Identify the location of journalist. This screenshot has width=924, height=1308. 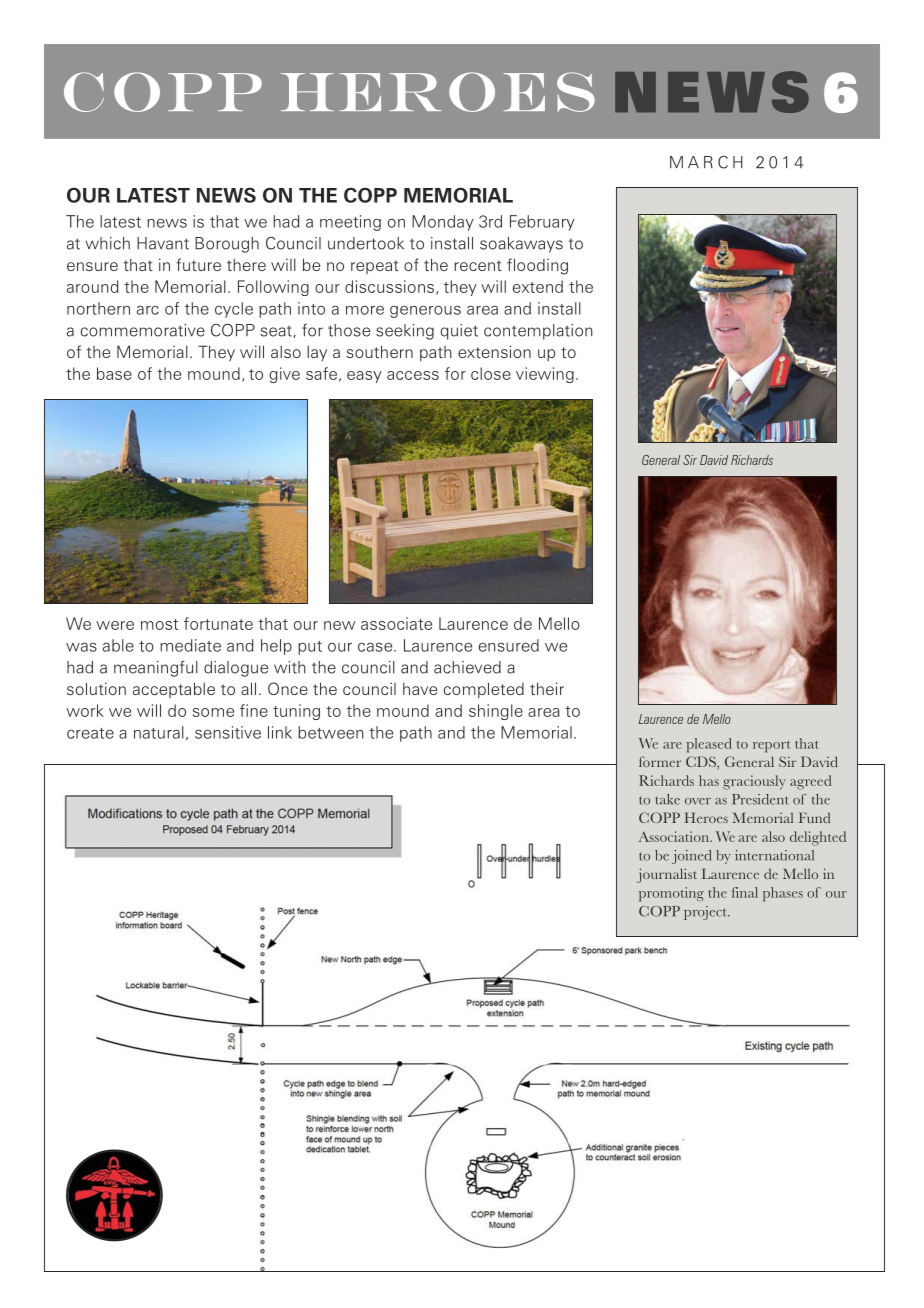
(667, 875).
